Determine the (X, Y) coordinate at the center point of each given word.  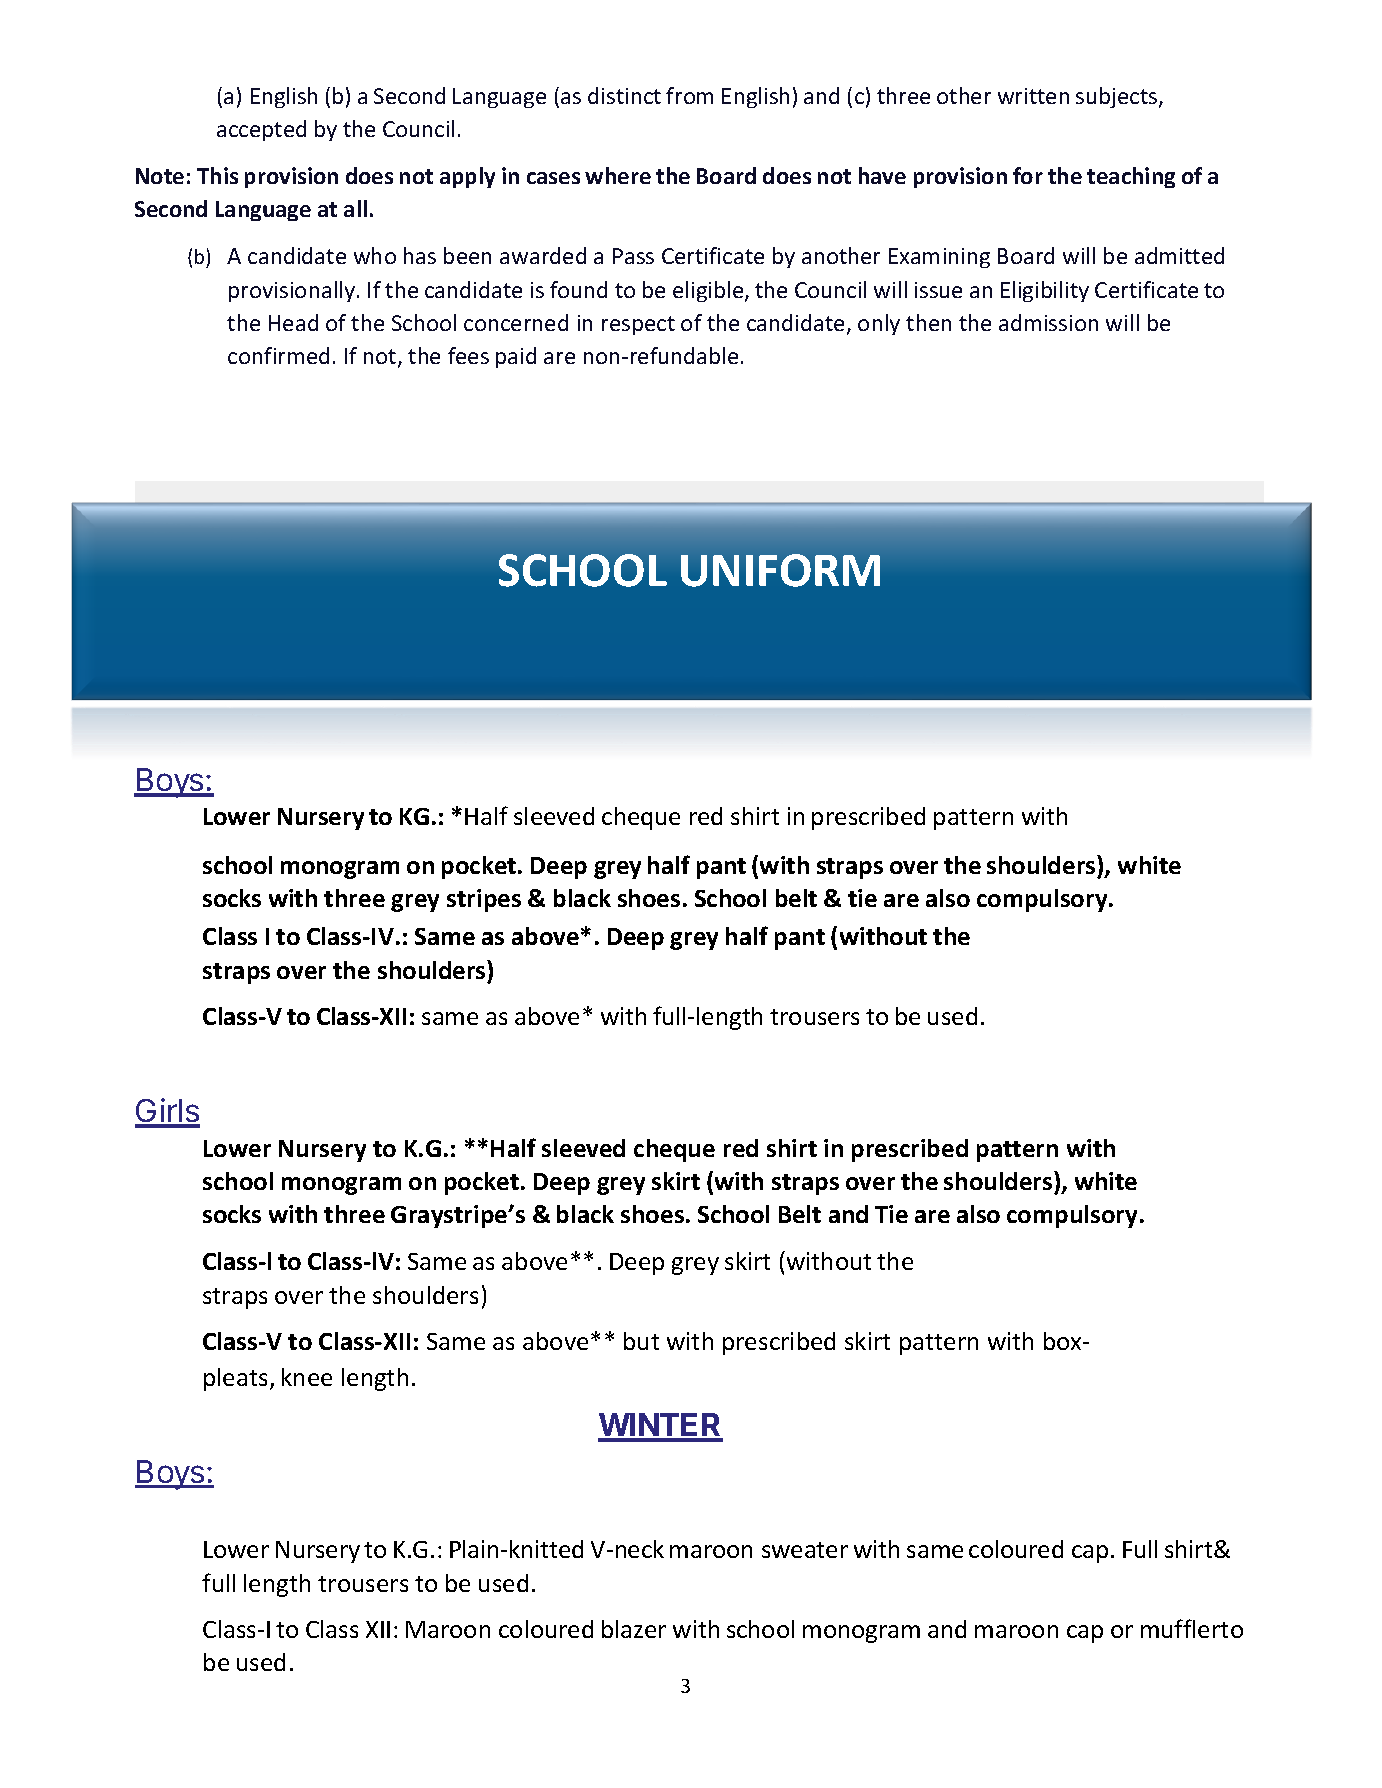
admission (1048, 322)
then (928, 322)
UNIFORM (780, 570)
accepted (261, 130)
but (641, 1341)
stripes (484, 900)
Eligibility (1045, 291)
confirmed (278, 355)
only (879, 324)
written (1033, 96)
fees (468, 355)
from (689, 95)
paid (516, 357)
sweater (805, 1550)
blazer (634, 1629)
